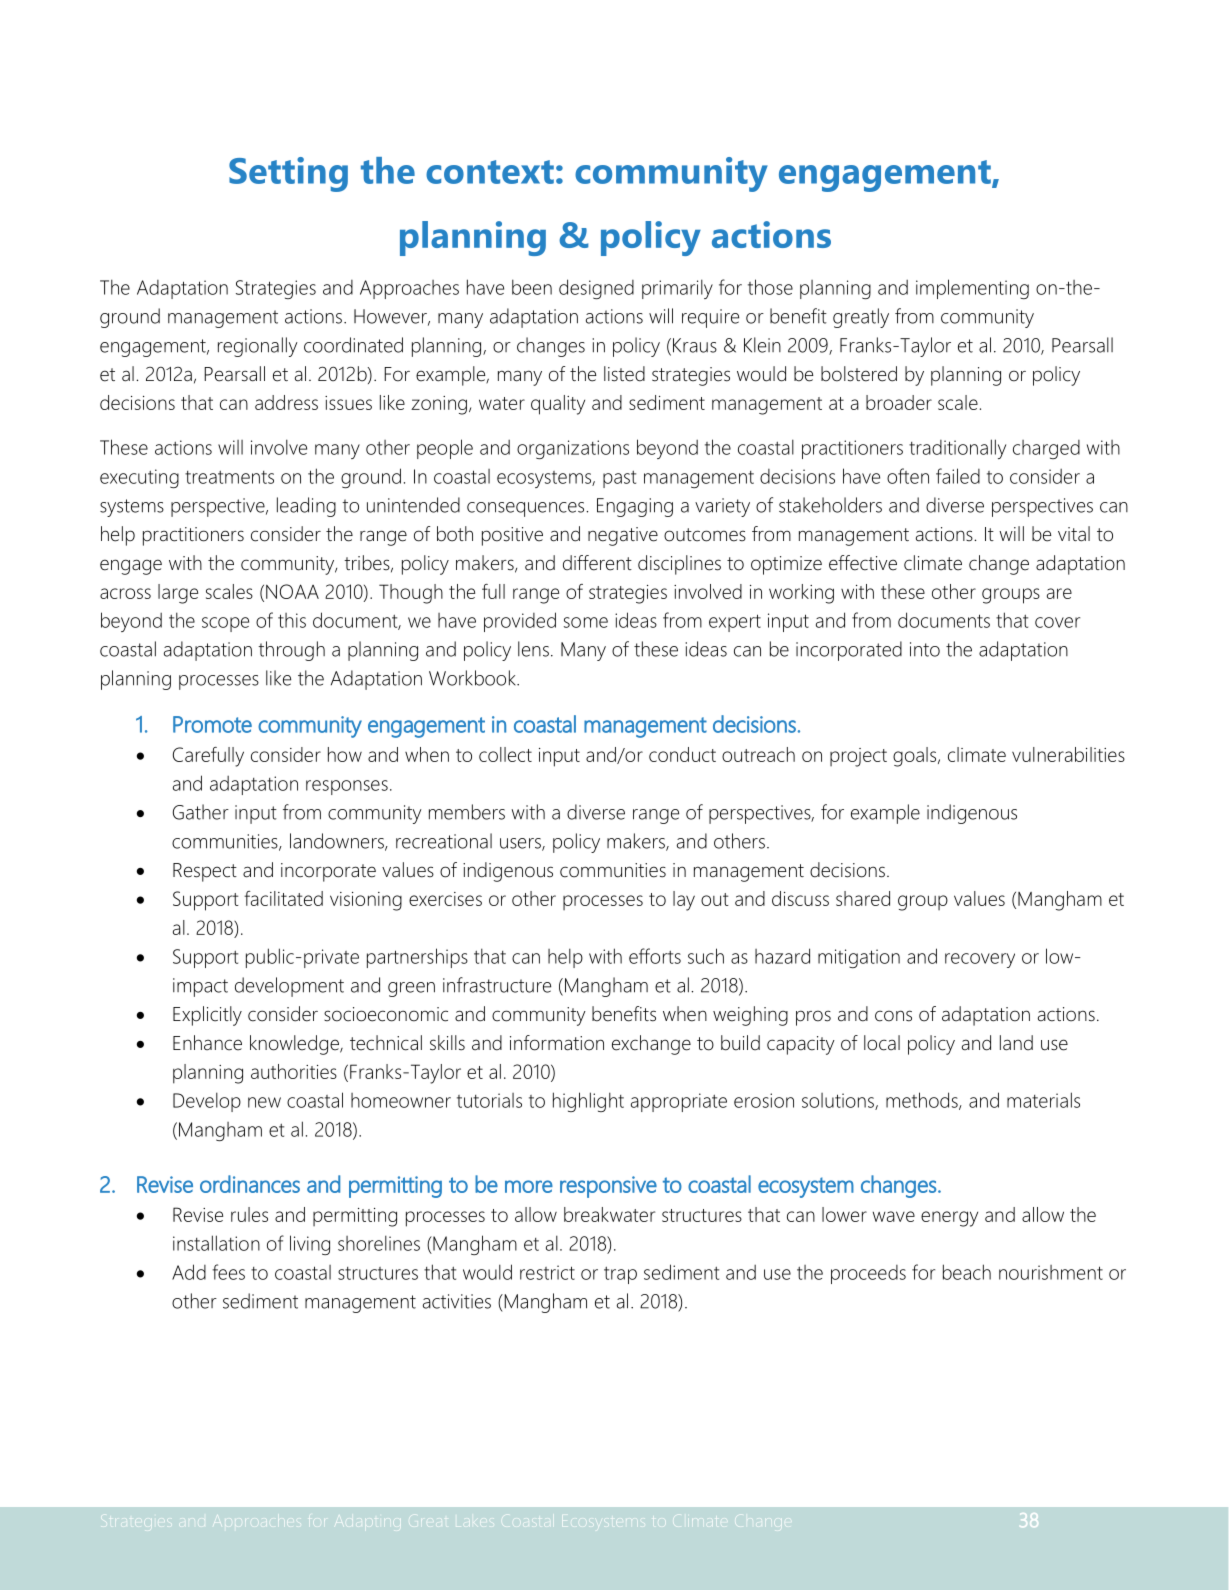 This screenshot has height=1590, width=1229. What do you see at coordinates (682, 754) in the screenshot?
I see `conduct` at bounding box center [682, 754].
